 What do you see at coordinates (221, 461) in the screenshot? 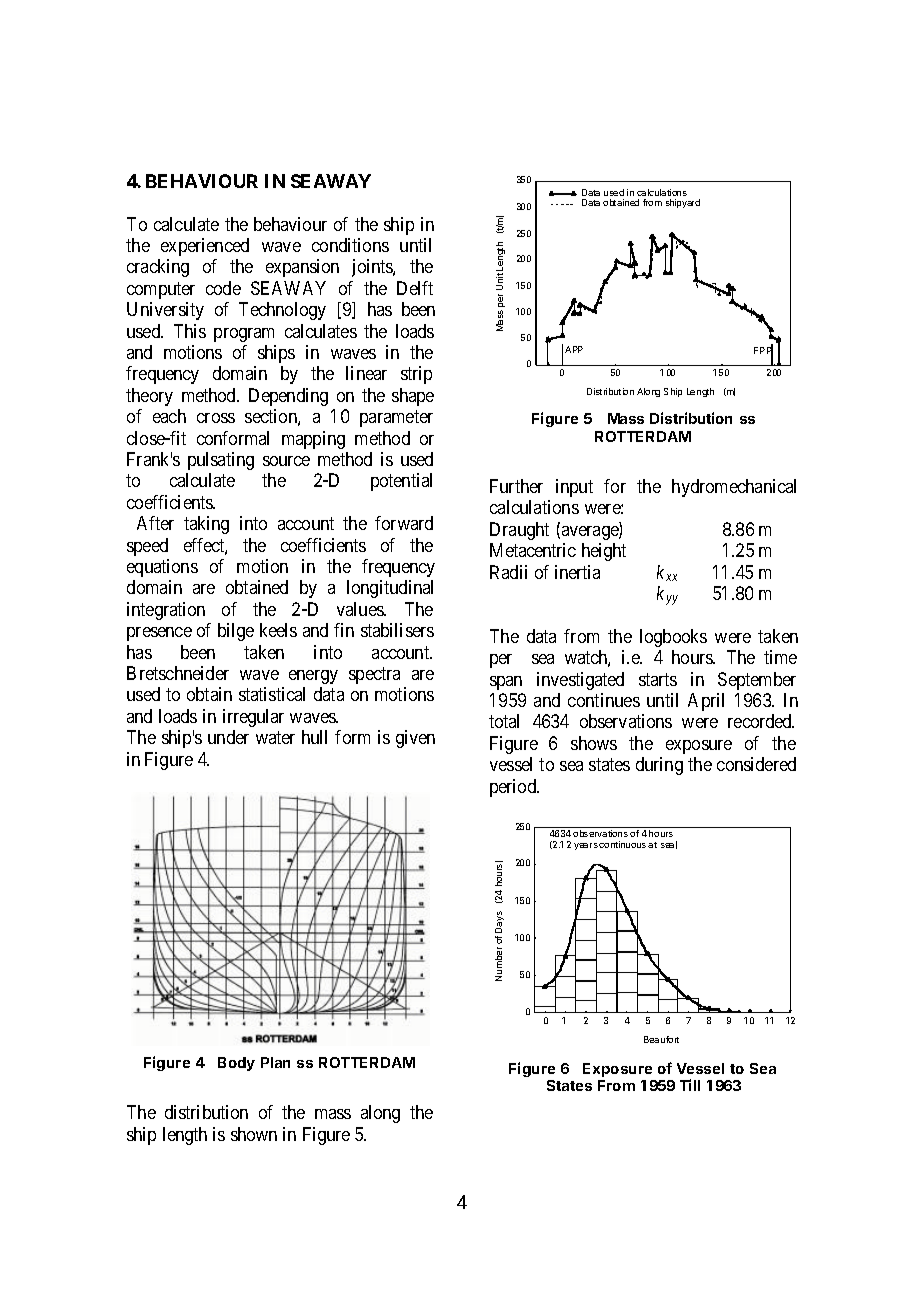
I see `pulsating` at bounding box center [221, 461].
